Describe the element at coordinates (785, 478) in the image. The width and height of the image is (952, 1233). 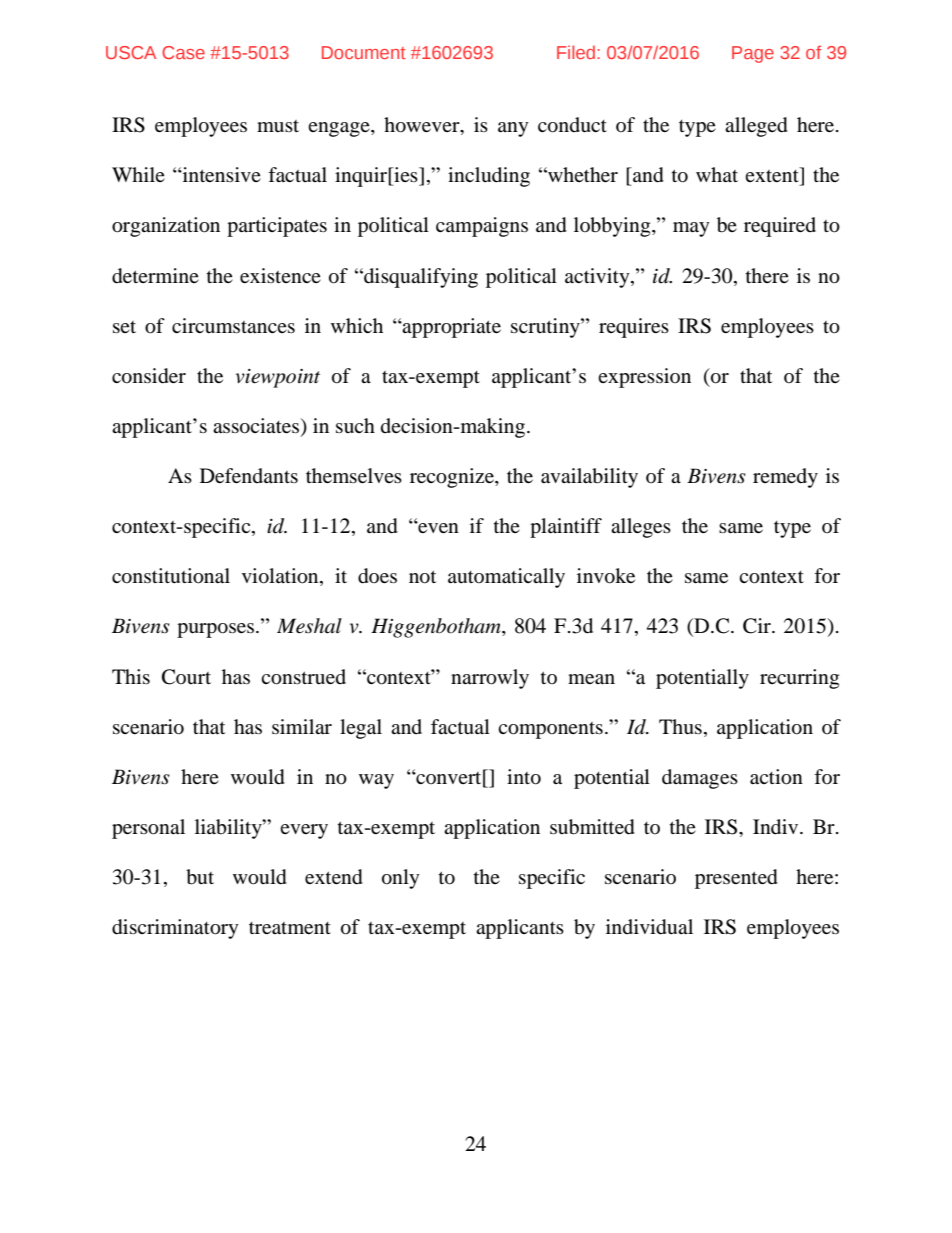
I see `remedy` at that location.
